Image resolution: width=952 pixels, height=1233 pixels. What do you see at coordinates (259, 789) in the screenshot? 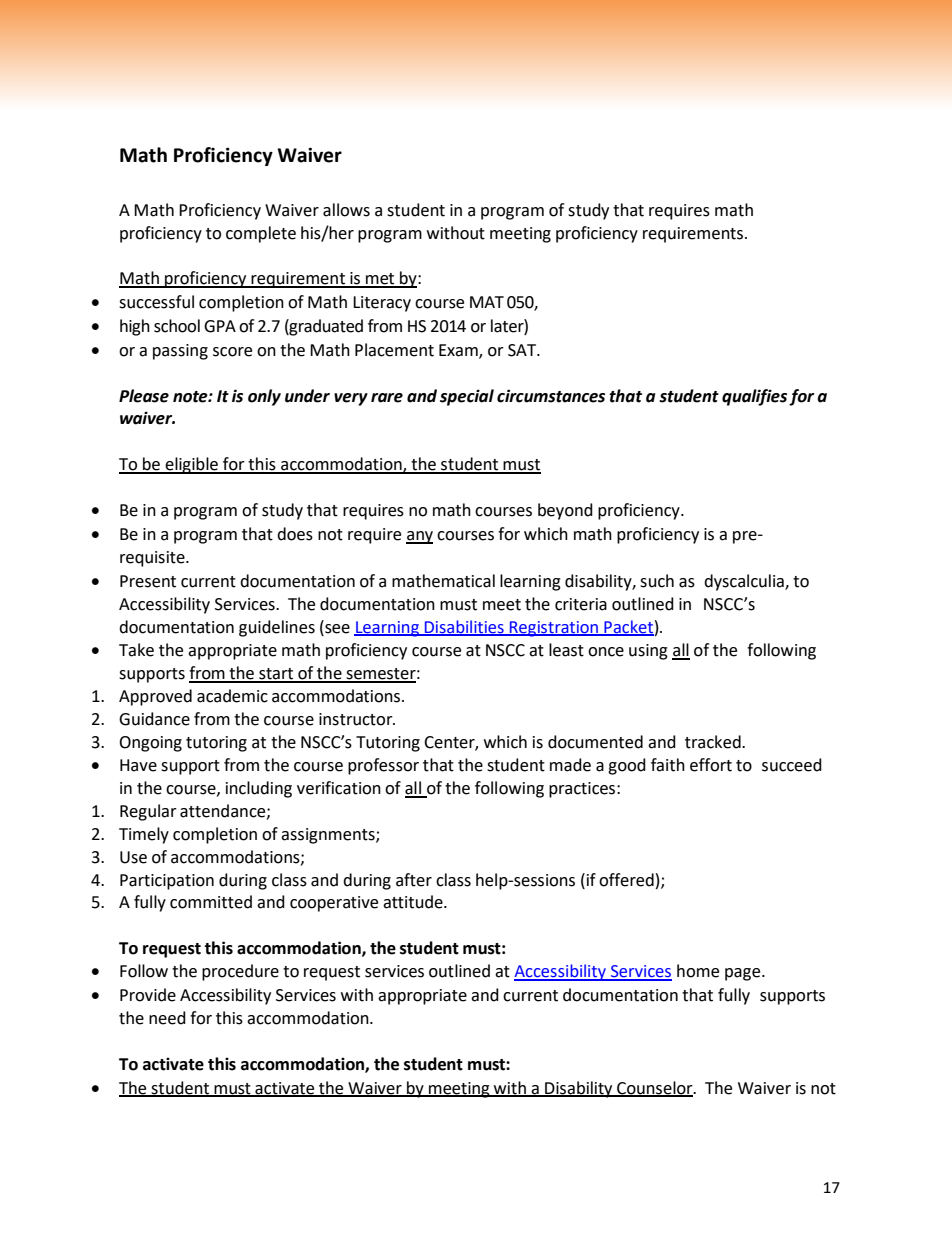
I see `including` at bounding box center [259, 789].
